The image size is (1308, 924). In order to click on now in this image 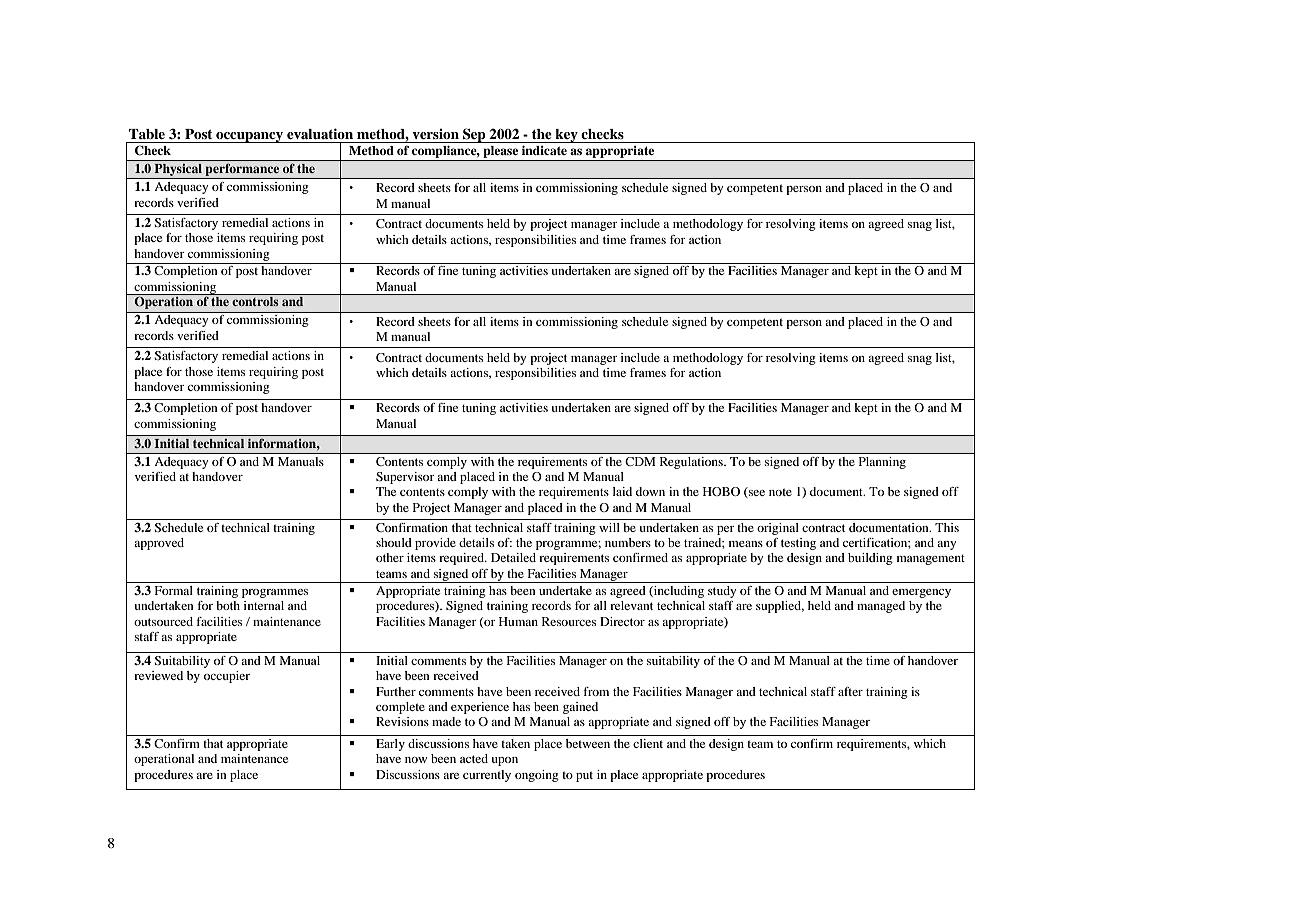, I will do `click(416, 760)`.
